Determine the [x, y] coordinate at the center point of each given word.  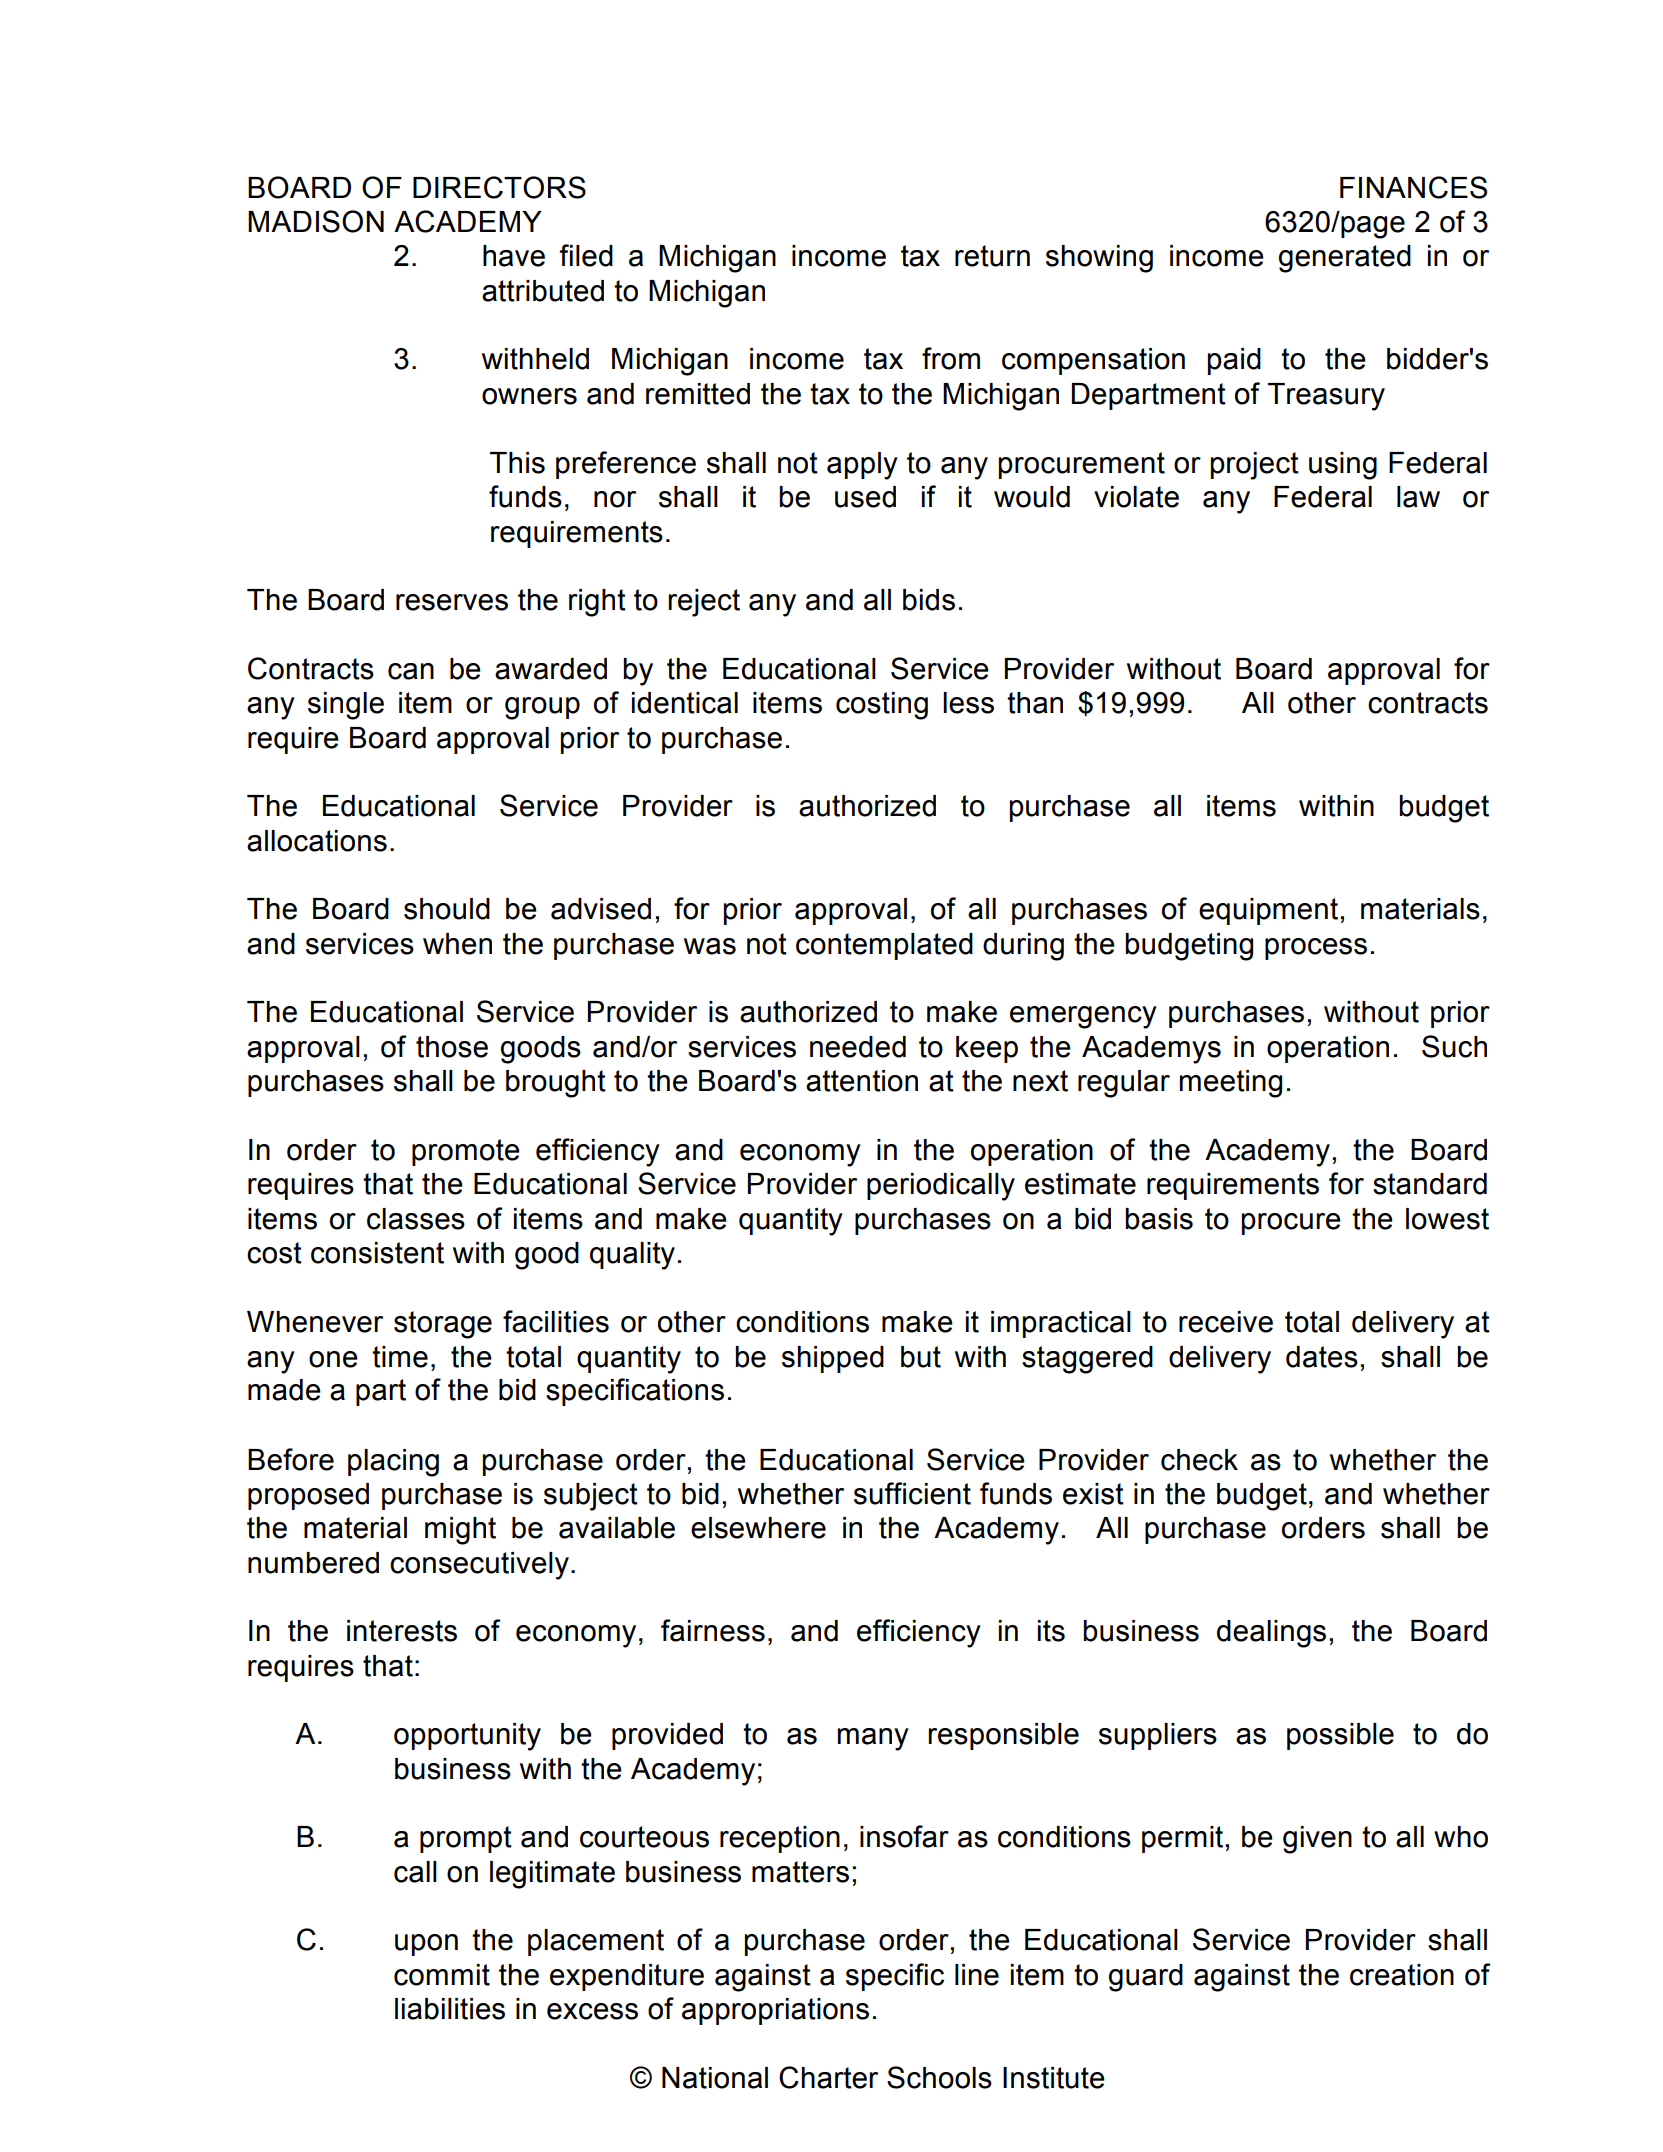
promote [466, 1152]
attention [862, 1081]
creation [1402, 1975]
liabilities [450, 2009]
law [1418, 497]
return [992, 256]
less [968, 703]
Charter [828, 2077]
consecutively [479, 1566]
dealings [1271, 1634]
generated [1345, 259]
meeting [1231, 1084]
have [514, 256]
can [411, 671]
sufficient [912, 1493]
